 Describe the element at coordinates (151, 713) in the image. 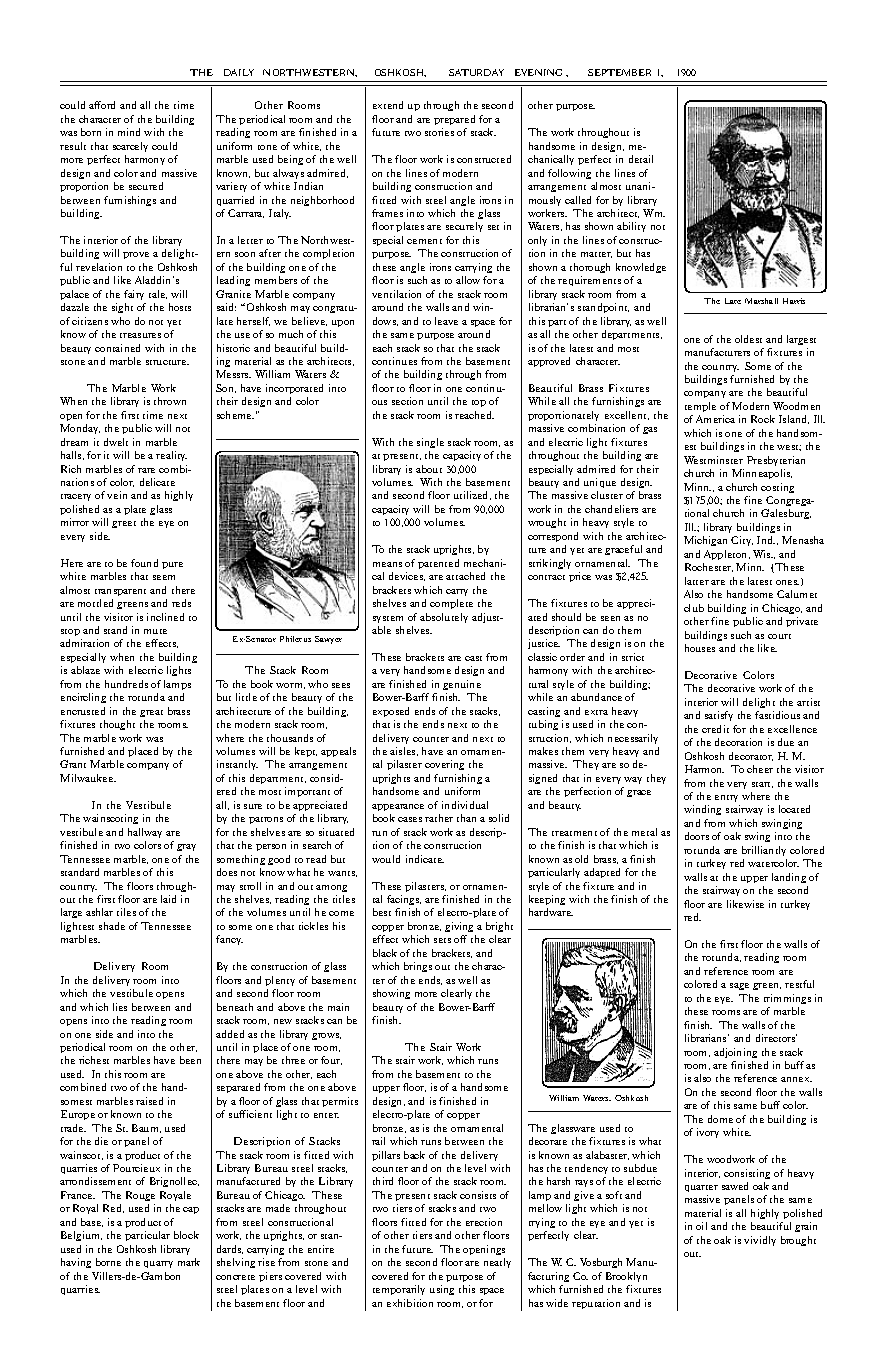

I see `great` at that location.
